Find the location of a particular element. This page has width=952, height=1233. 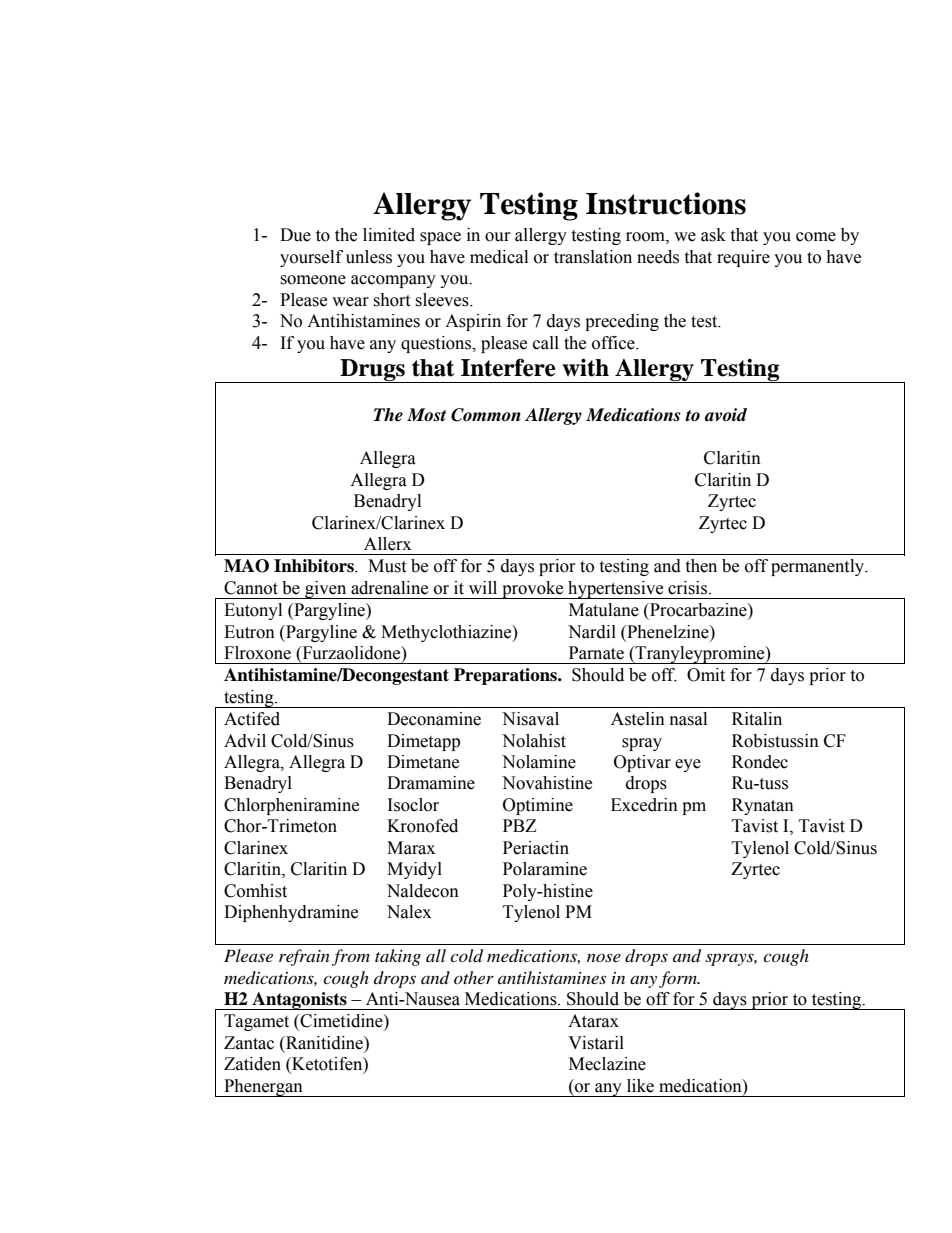

ask is located at coordinates (713, 235).
